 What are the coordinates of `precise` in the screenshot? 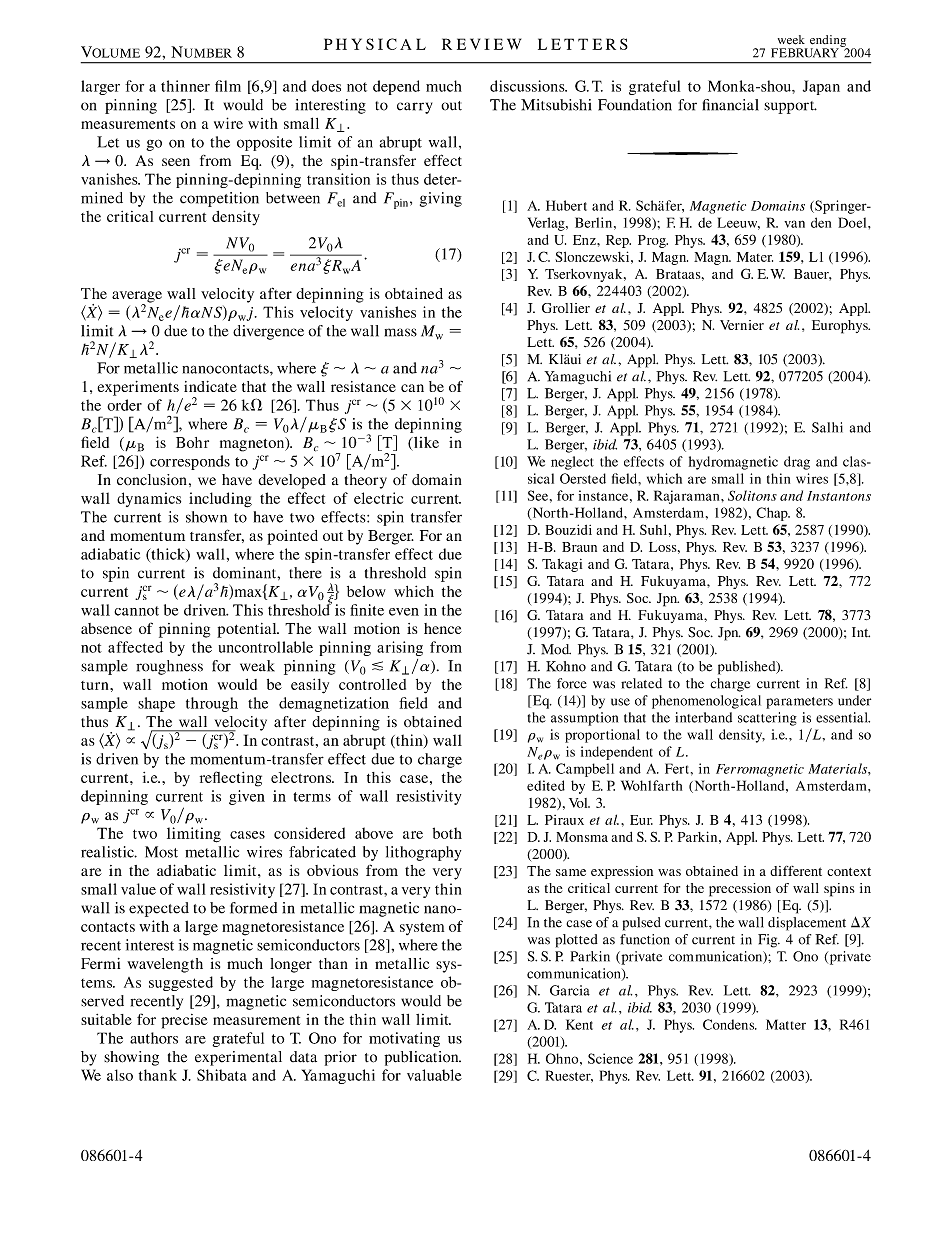 It's located at (184, 1021).
